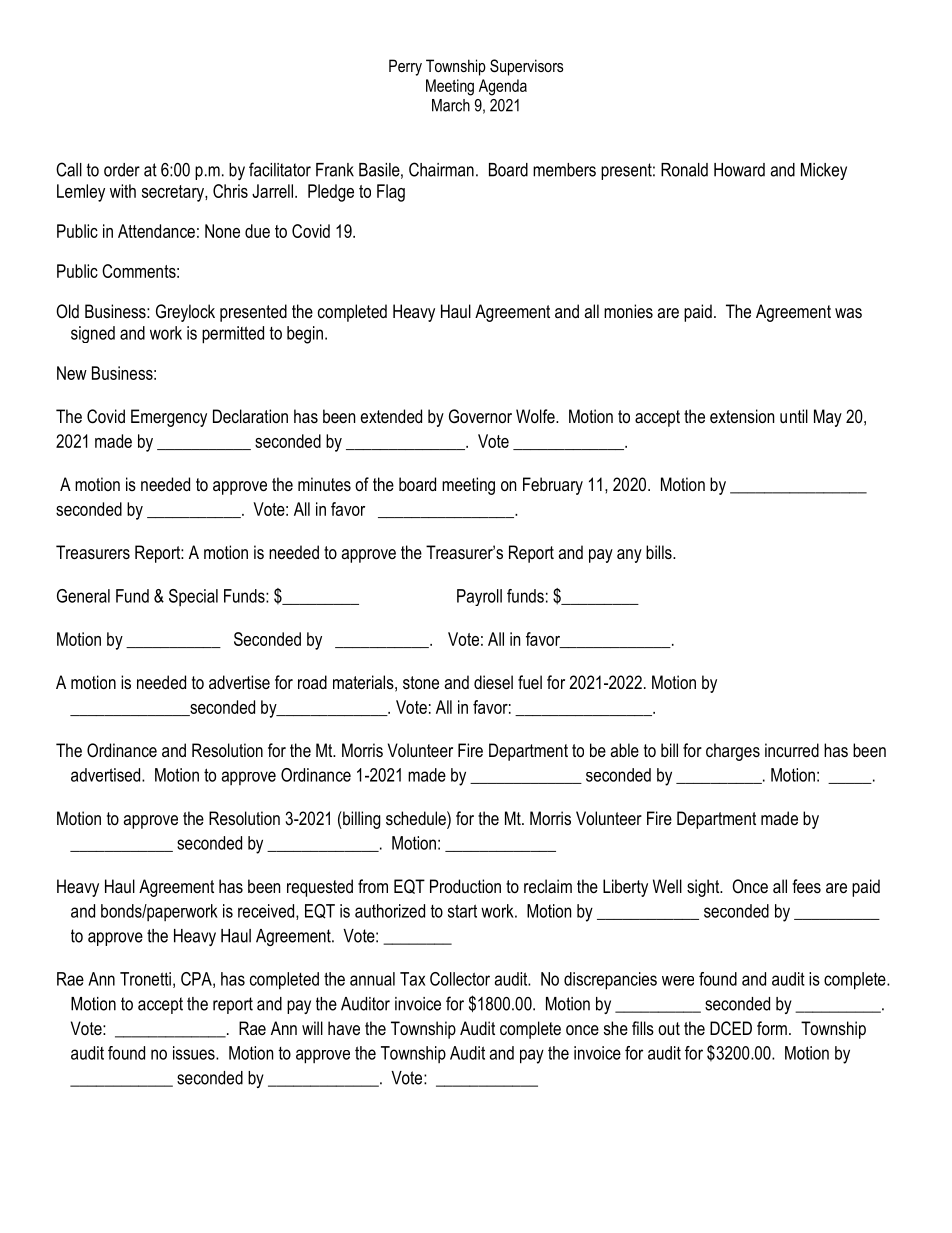 The width and height of the screenshot is (952, 1233). Describe the element at coordinates (451, 105) in the screenshot. I see `March` at that location.
